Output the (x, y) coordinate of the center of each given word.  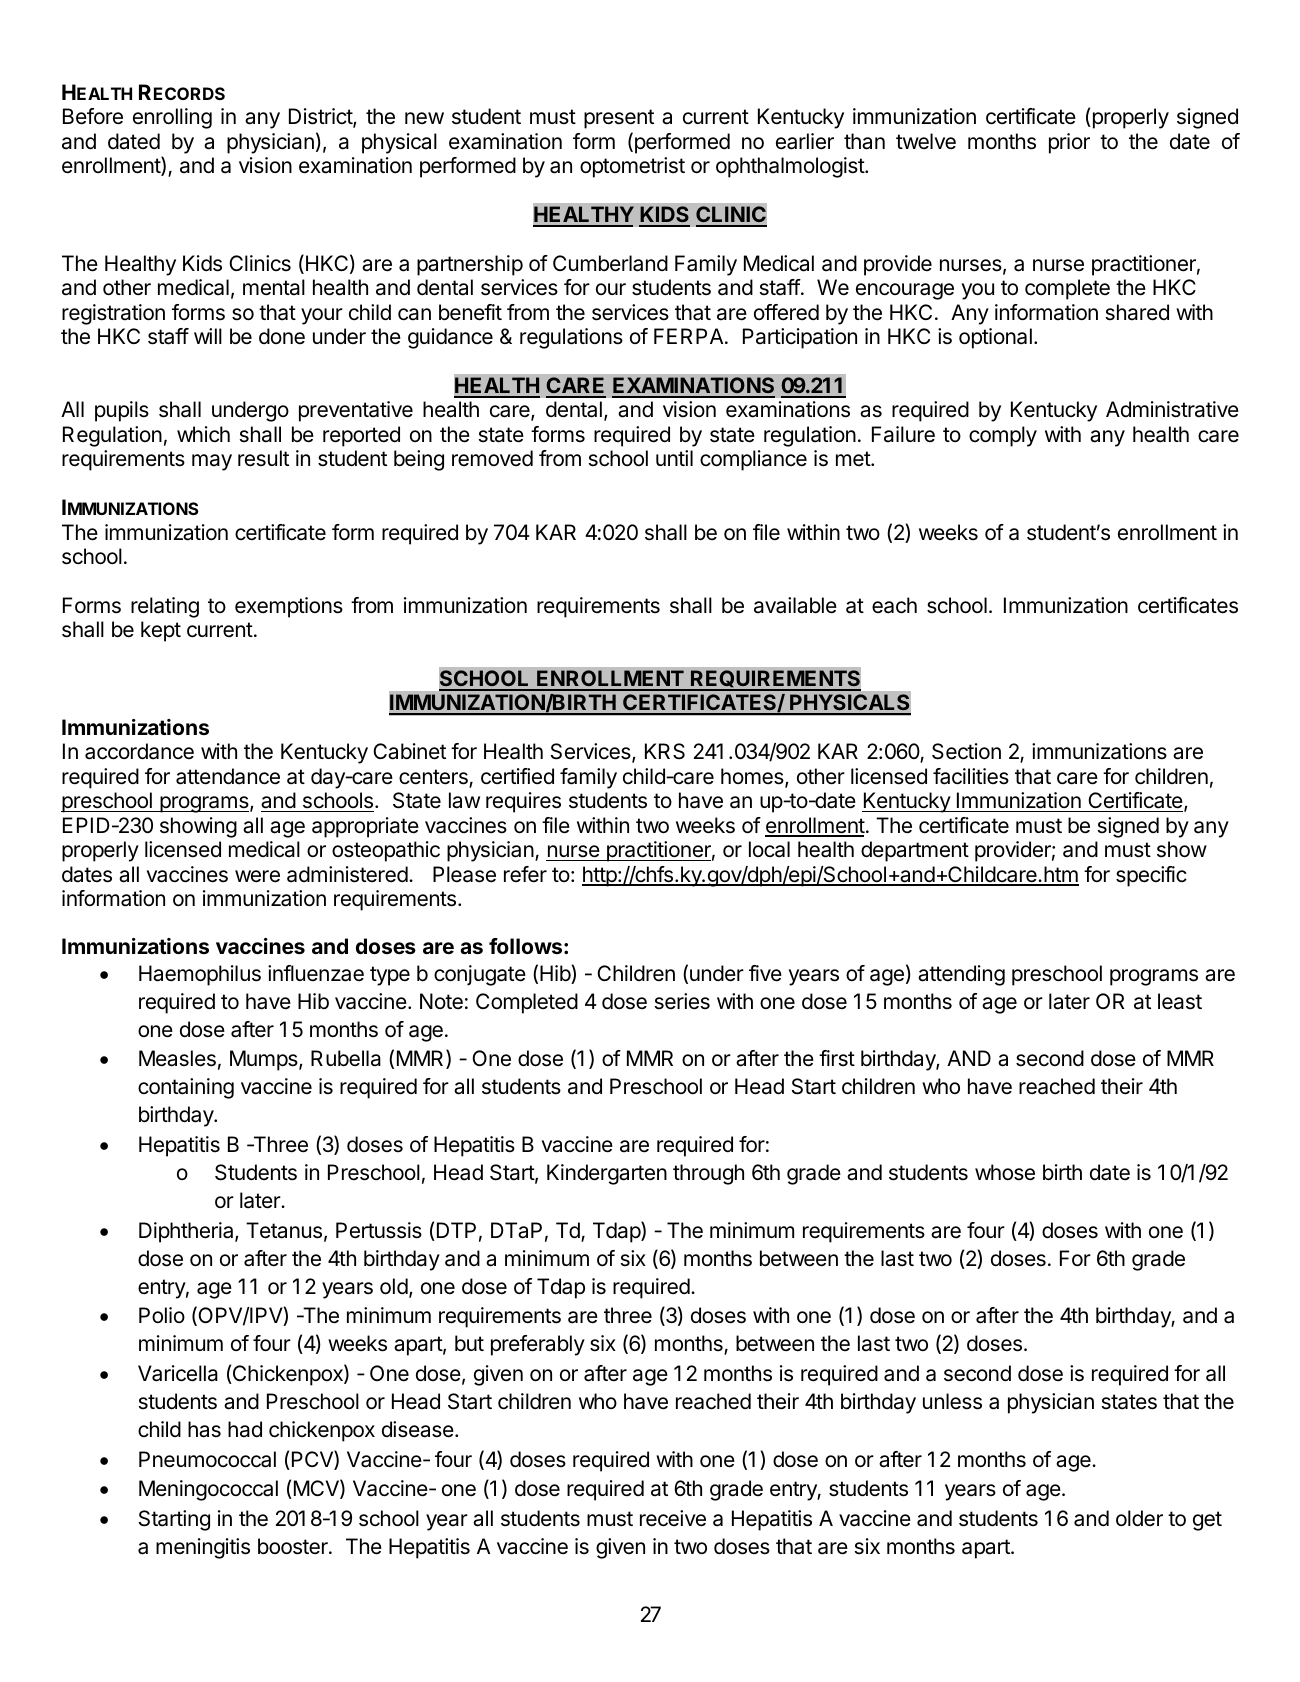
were (257, 876)
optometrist (632, 167)
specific (1151, 876)
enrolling (172, 118)
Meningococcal (208, 1490)
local (769, 849)
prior (1069, 143)
